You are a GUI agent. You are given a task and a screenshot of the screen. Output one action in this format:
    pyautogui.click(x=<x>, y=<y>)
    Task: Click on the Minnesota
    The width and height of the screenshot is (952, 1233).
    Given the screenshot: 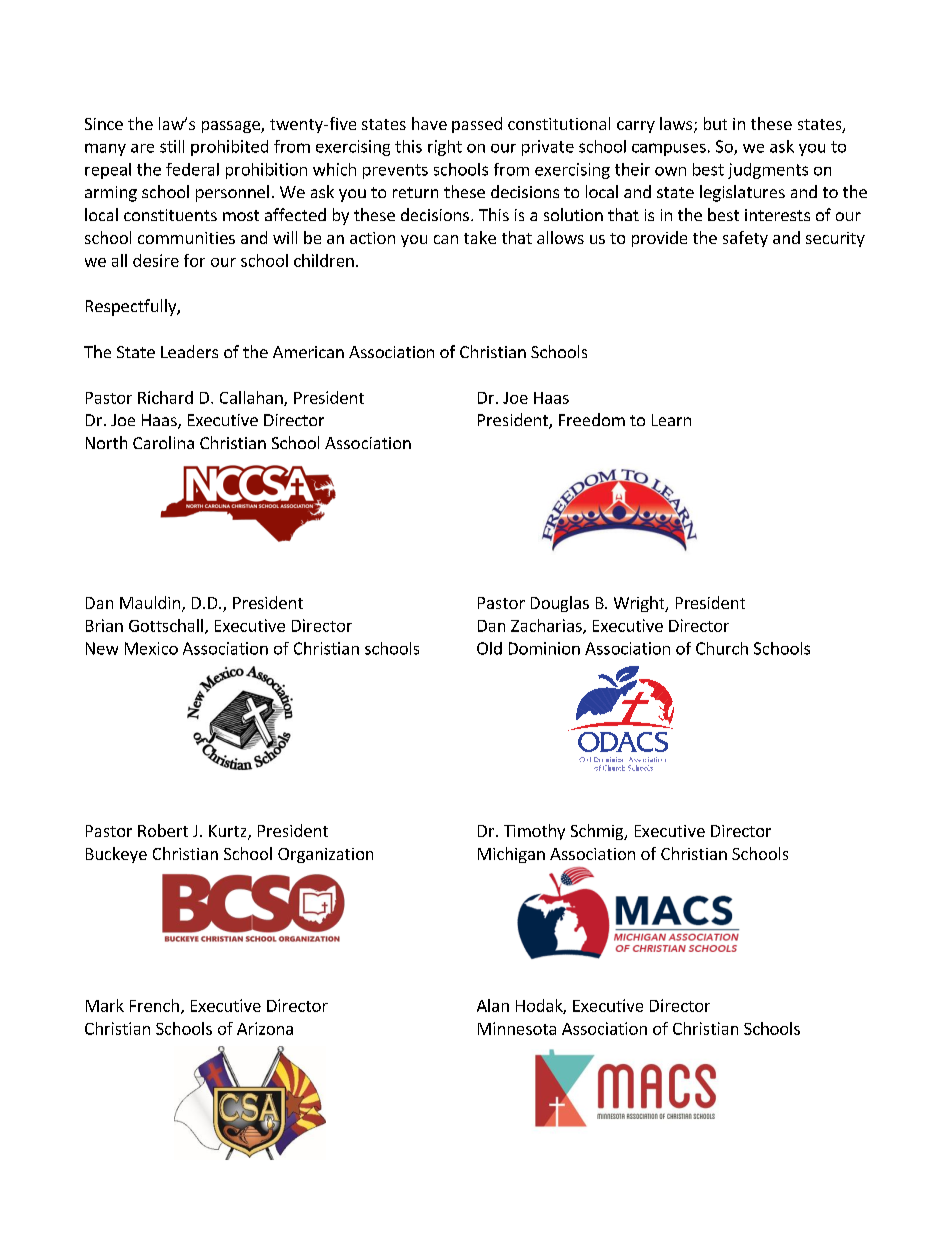 What is the action you would take?
    pyautogui.click(x=517, y=1028)
